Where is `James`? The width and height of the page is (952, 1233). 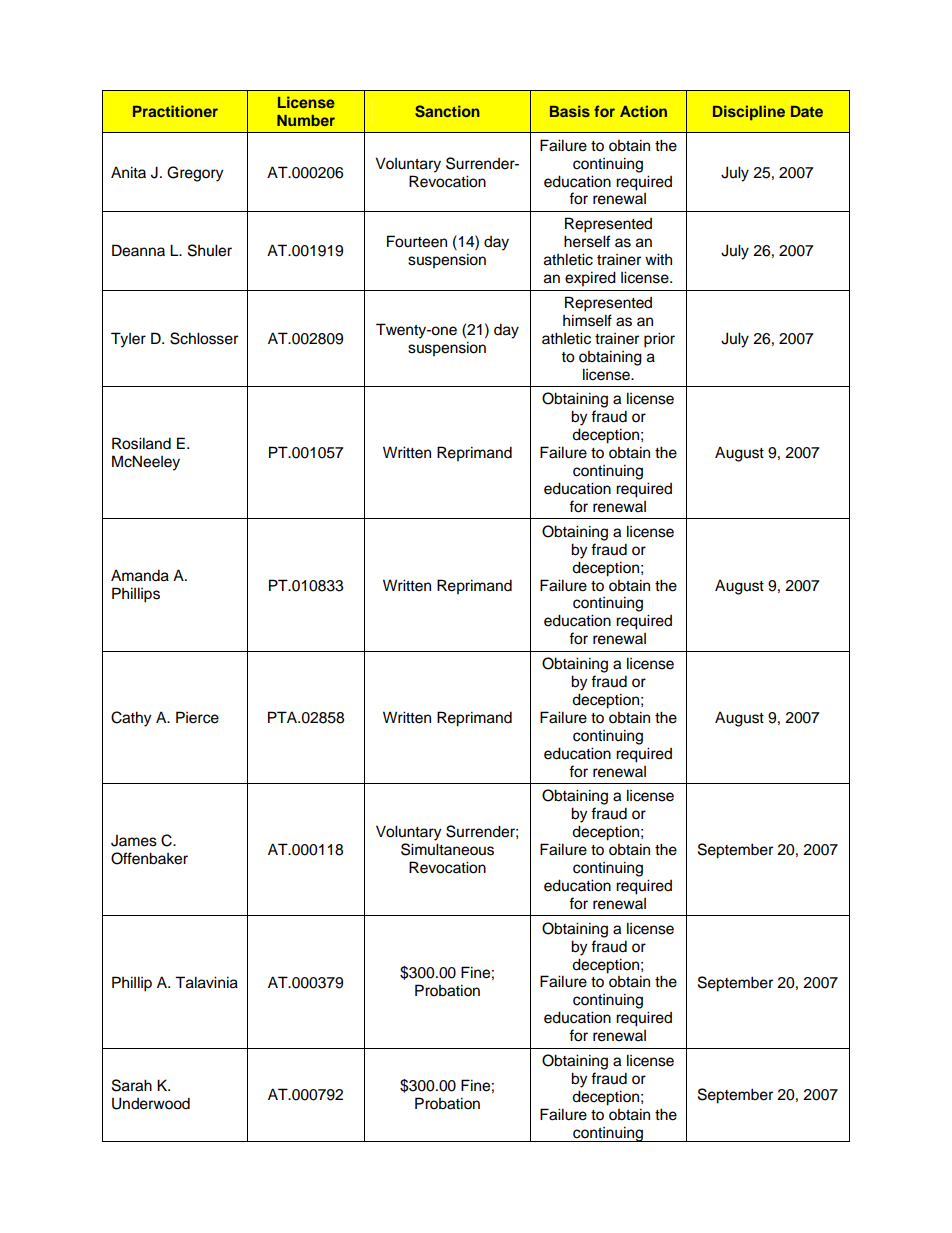 James is located at coordinates (134, 841).
